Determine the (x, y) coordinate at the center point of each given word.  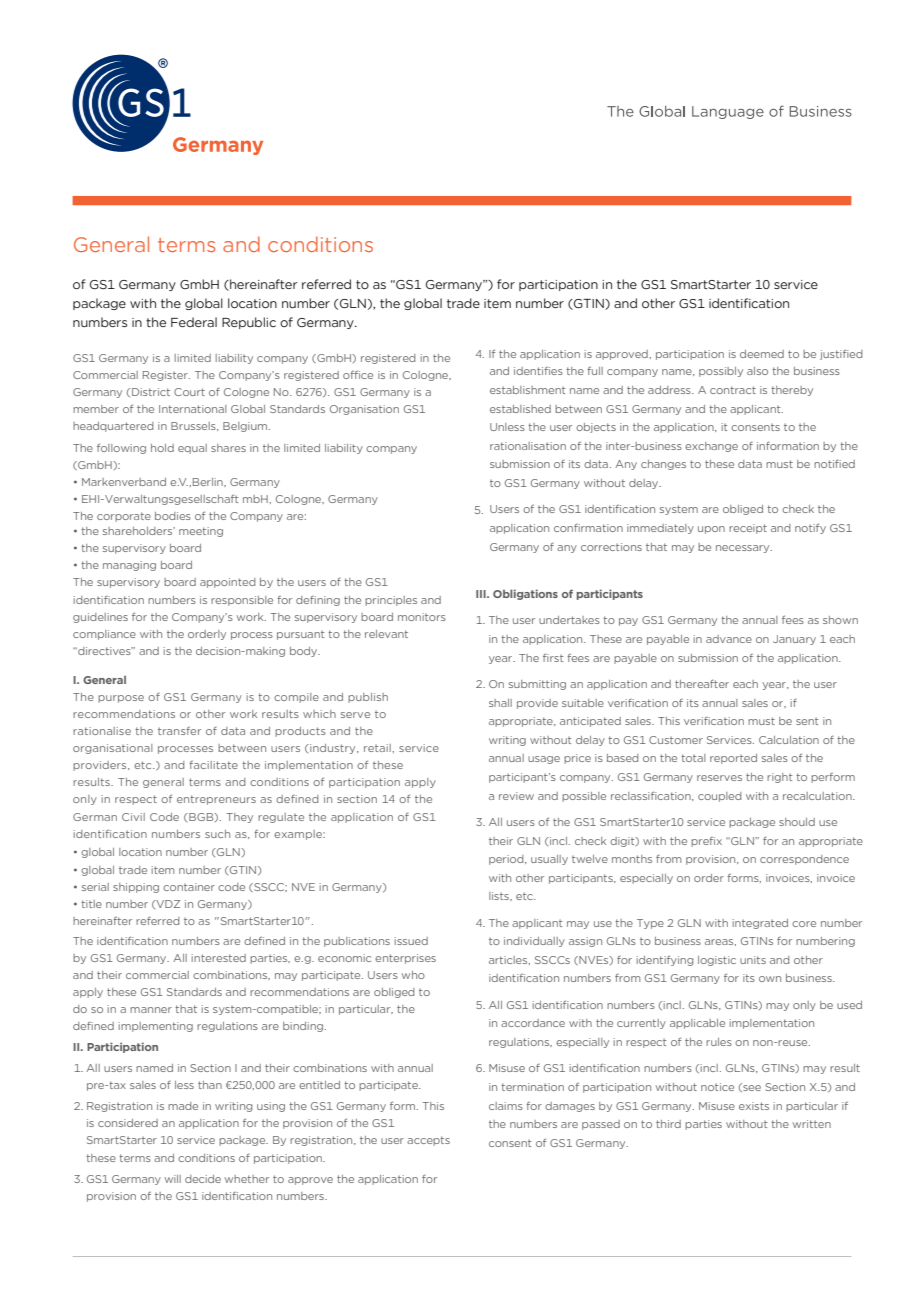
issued (411, 941)
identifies (538, 371)
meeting (201, 532)
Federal (194, 322)
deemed (762, 354)
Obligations (525, 594)
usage (544, 760)
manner (151, 1010)
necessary (744, 549)
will (173, 1179)
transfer (179, 731)
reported (733, 759)
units (753, 960)
